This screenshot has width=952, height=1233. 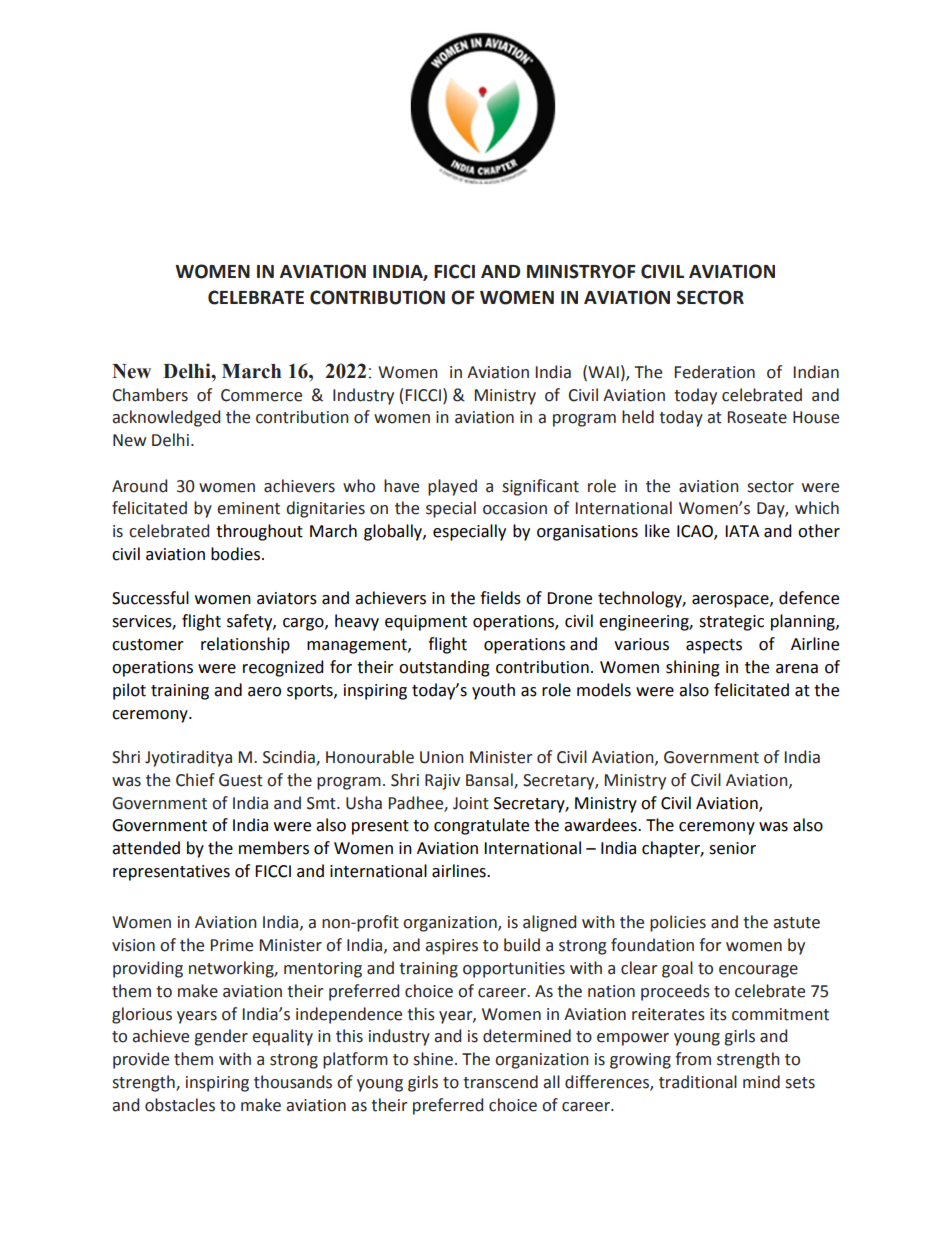 What do you see at coordinates (500, 1082) in the screenshot?
I see `transcend` at bounding box center [500, 1082].
